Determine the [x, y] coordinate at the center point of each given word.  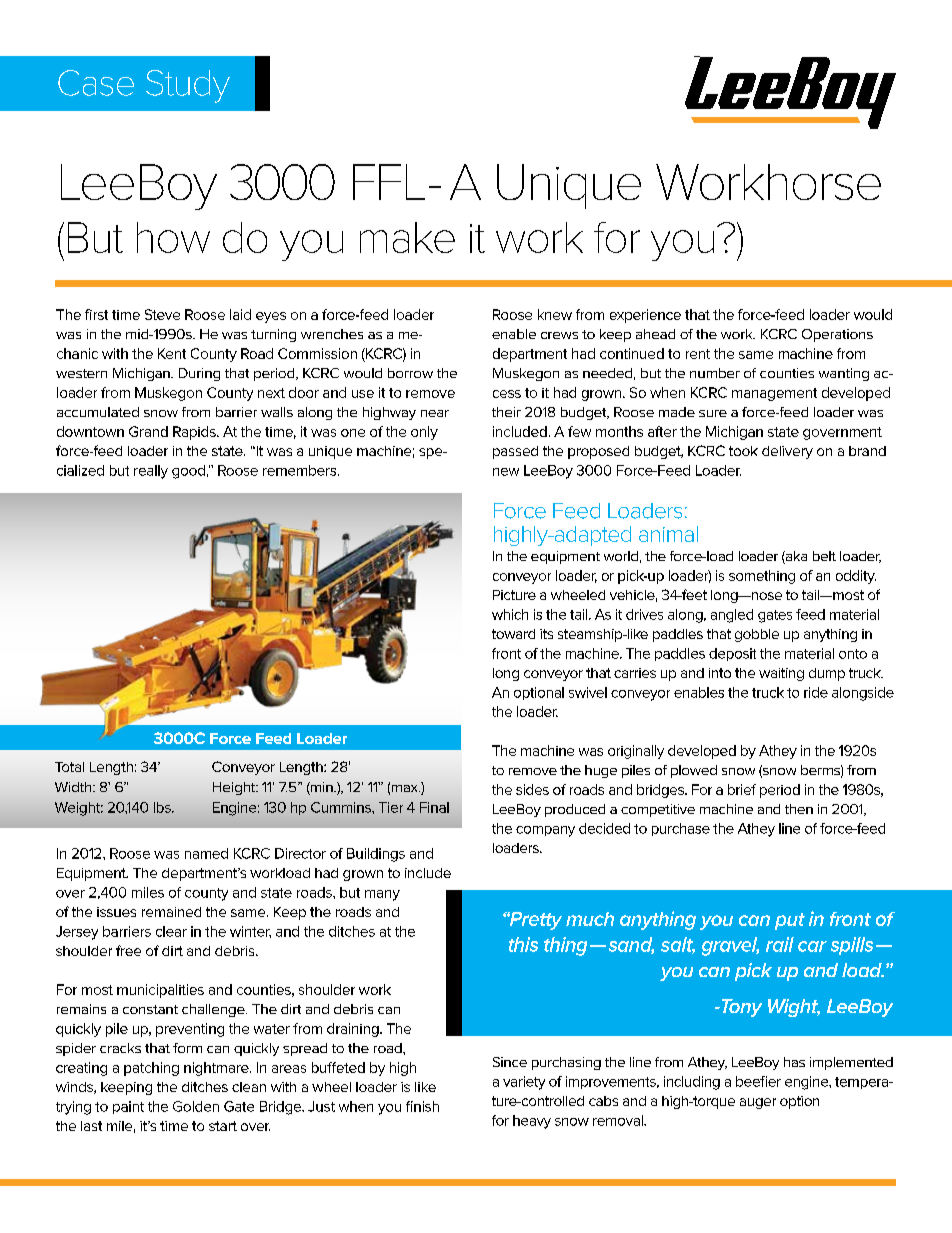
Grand [148, 431]
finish [422, 1106]
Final [434, 807]
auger [758, 1103]
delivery [787, 452]
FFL [389, 182]
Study [188, 86]
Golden [196, 1106]
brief [742, 789]
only [424, 433]
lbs [163, 807]
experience [645, 316]
